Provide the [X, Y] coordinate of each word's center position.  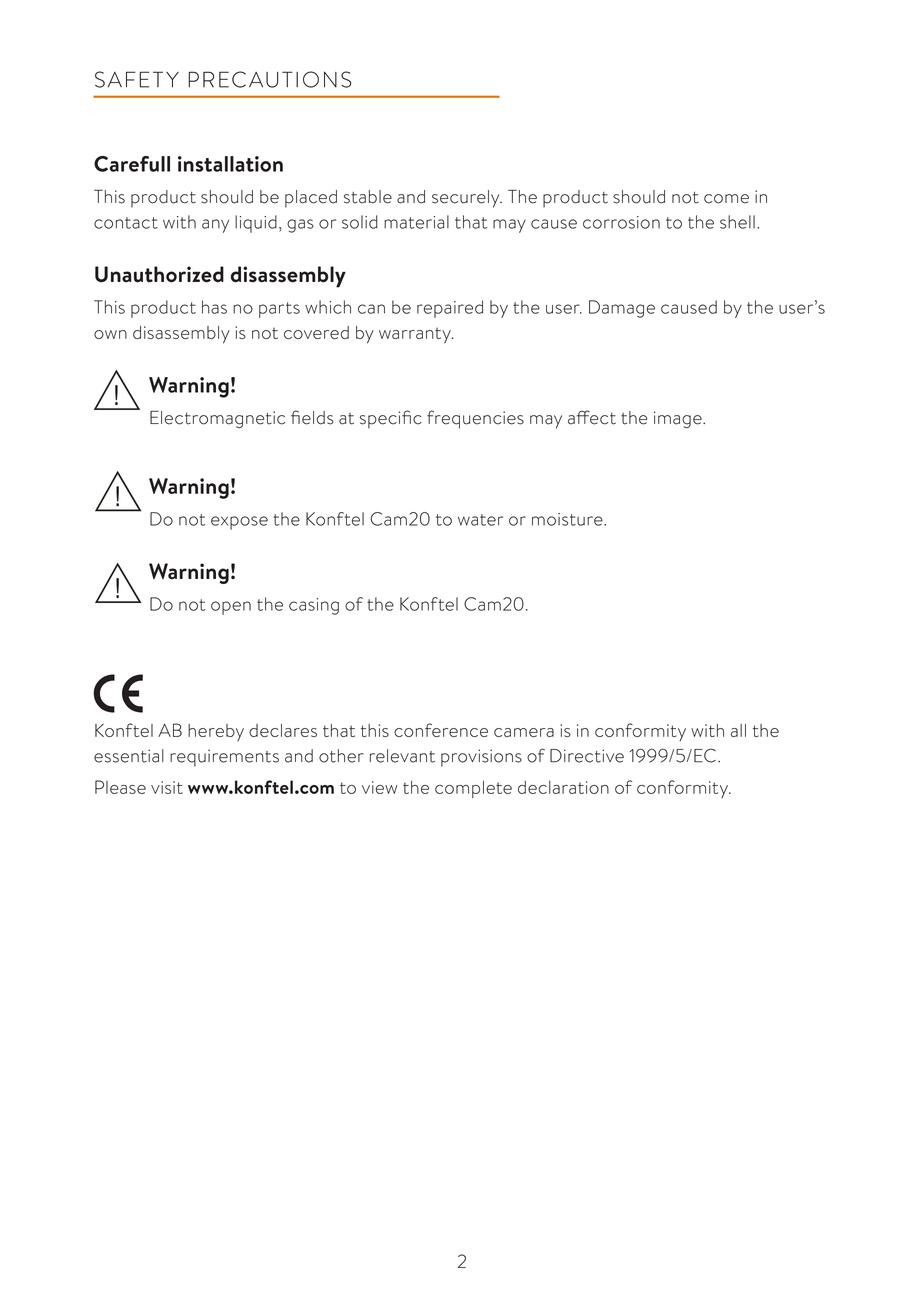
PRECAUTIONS [270, 79]
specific [391, 419]
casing [314, 606]
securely [467, 199]
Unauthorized [159, 274]
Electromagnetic [217, 419]
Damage [622, 309]
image [679, 419]
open [231, 608]
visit [167, 787]
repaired [450, 309]
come [726, 199]
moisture [568, 519]
